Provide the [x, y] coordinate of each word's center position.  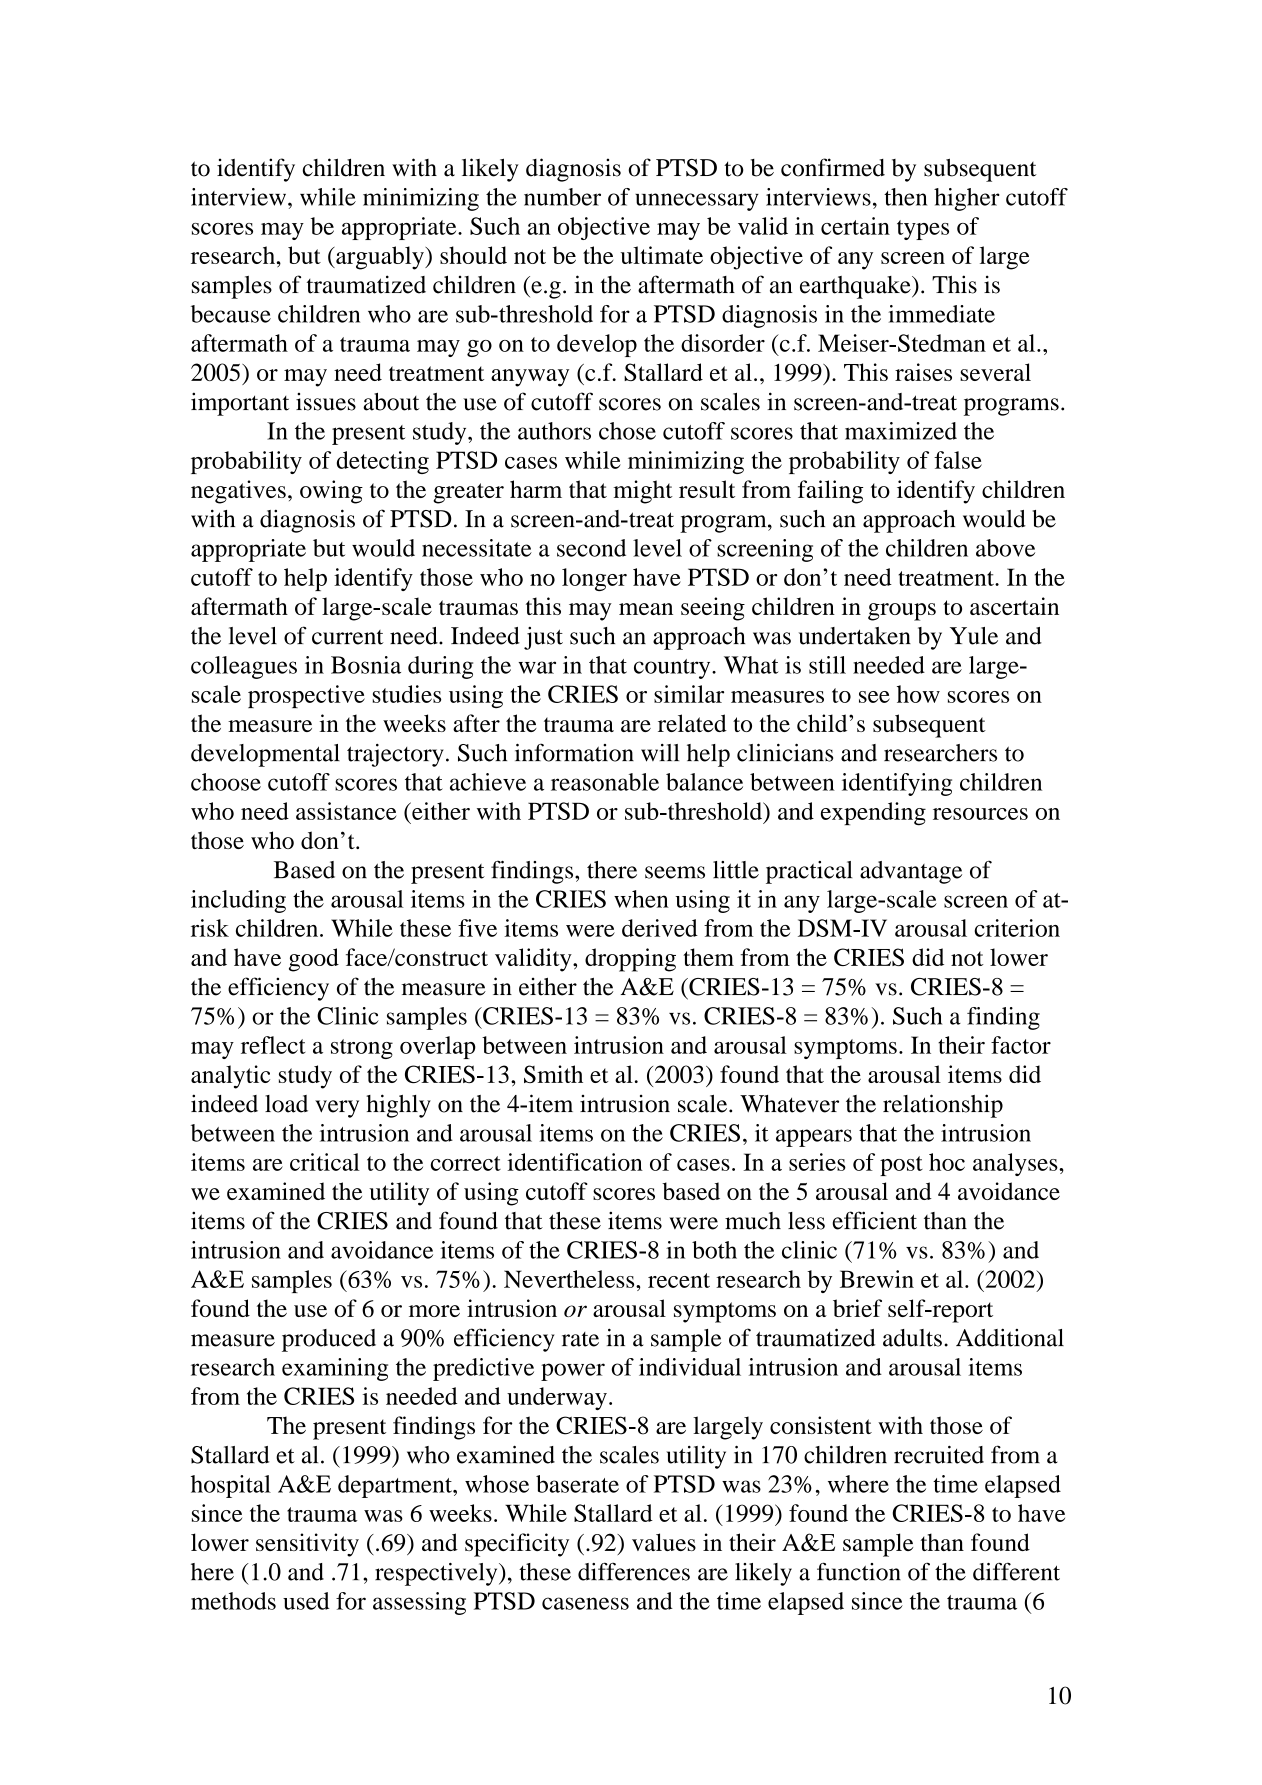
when [641, 899]
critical [325, 1162]
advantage [911, 872]
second [591, 548]
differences [634, 1571]
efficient [874, 1220]
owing [331, 492]
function [859, 1571]
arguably [380, 258]
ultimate [662, 255]
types [923, 230]
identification [575, 1162]
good [314, 960]
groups [902, 612]
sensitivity [307, 1545]
